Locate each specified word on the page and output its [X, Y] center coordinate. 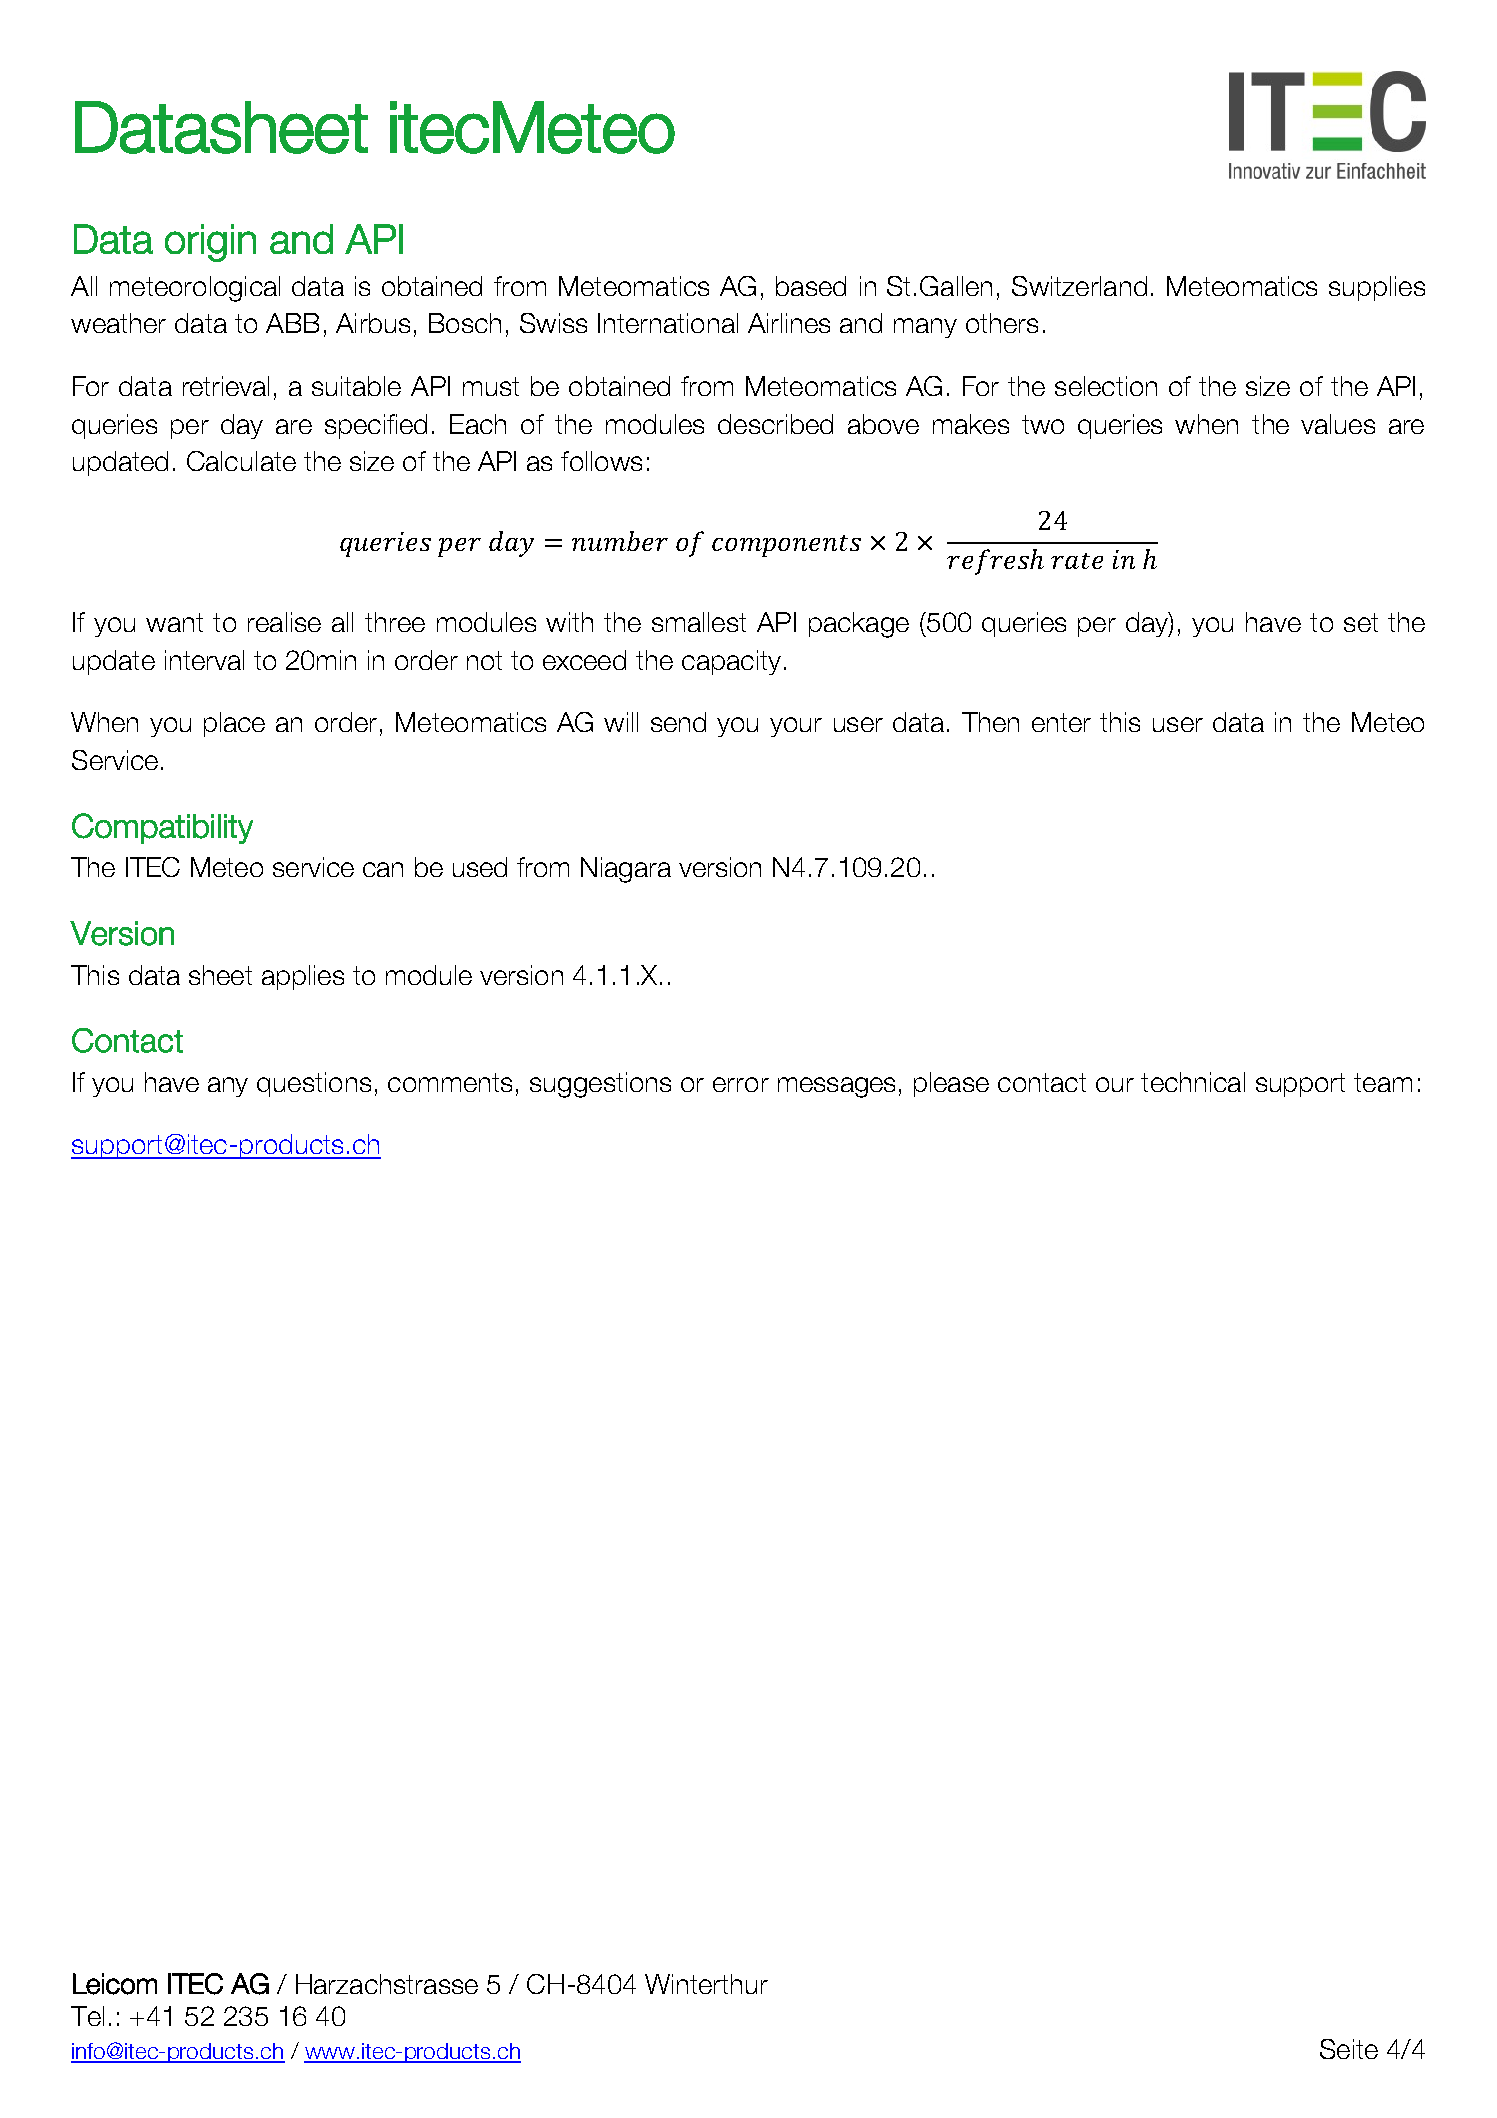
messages [836, 1087]
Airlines [789, 323]
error [741, 1084]
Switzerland [1079, 286]
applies [303, 977]
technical [1193, 1082]
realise [284, 622]
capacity [731, 662]
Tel [87, 2016]
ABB [292, 323]
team [1383, 1082]
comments [450, 1082]
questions [314, 1084]
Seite [1349, 2049]
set [1361, 622]
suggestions [600, 1085]
